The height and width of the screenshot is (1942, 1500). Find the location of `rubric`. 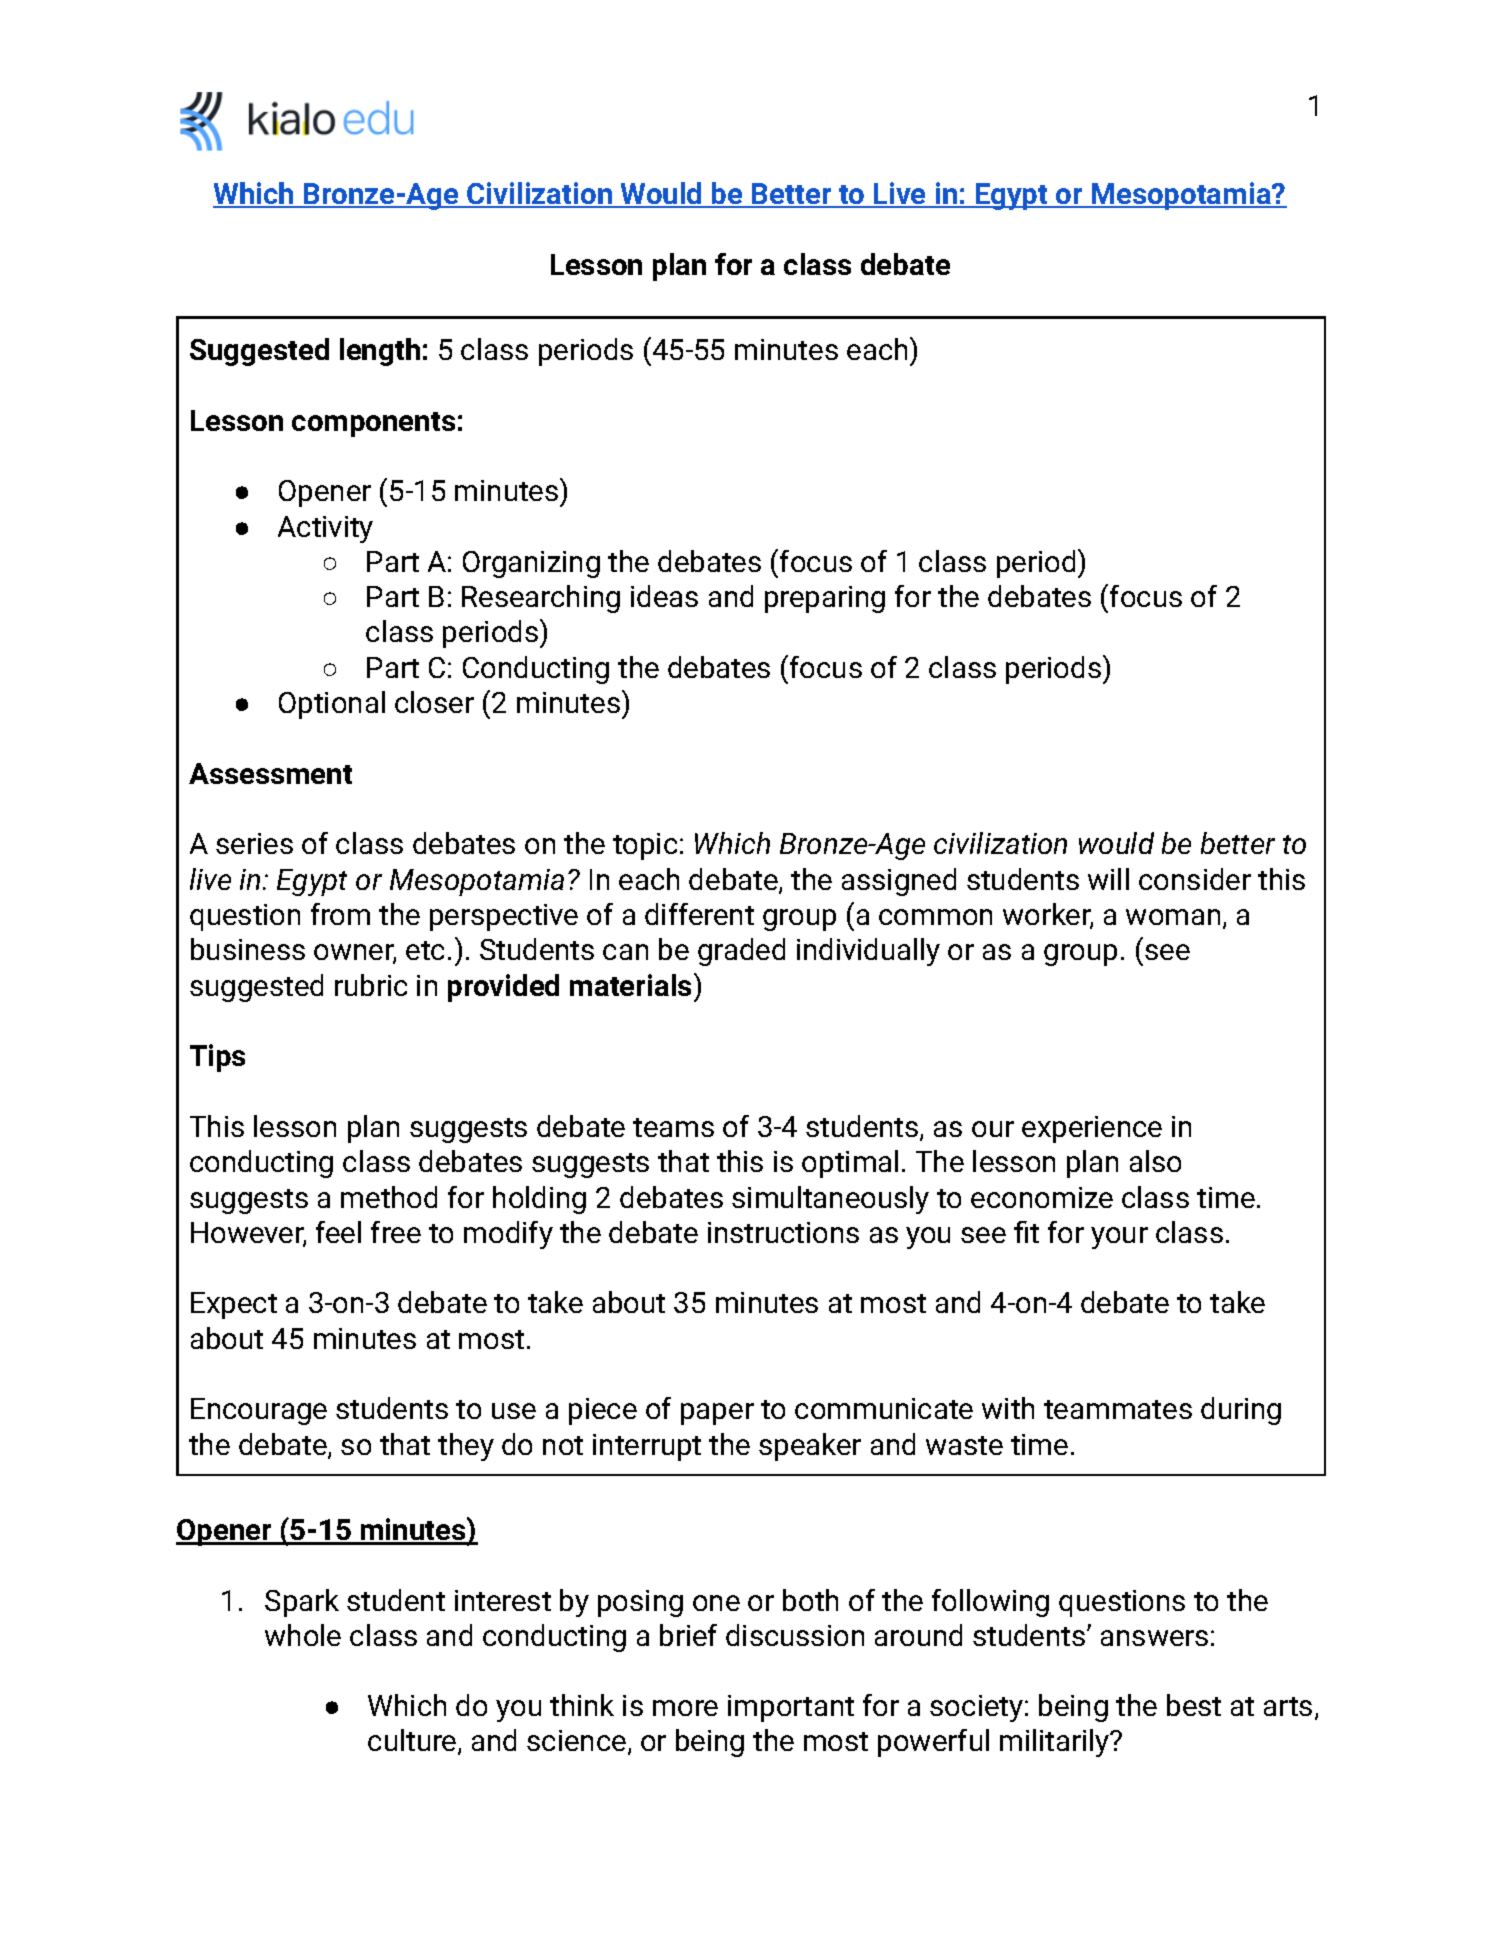

rubric is located at coordinates (371, 985).
